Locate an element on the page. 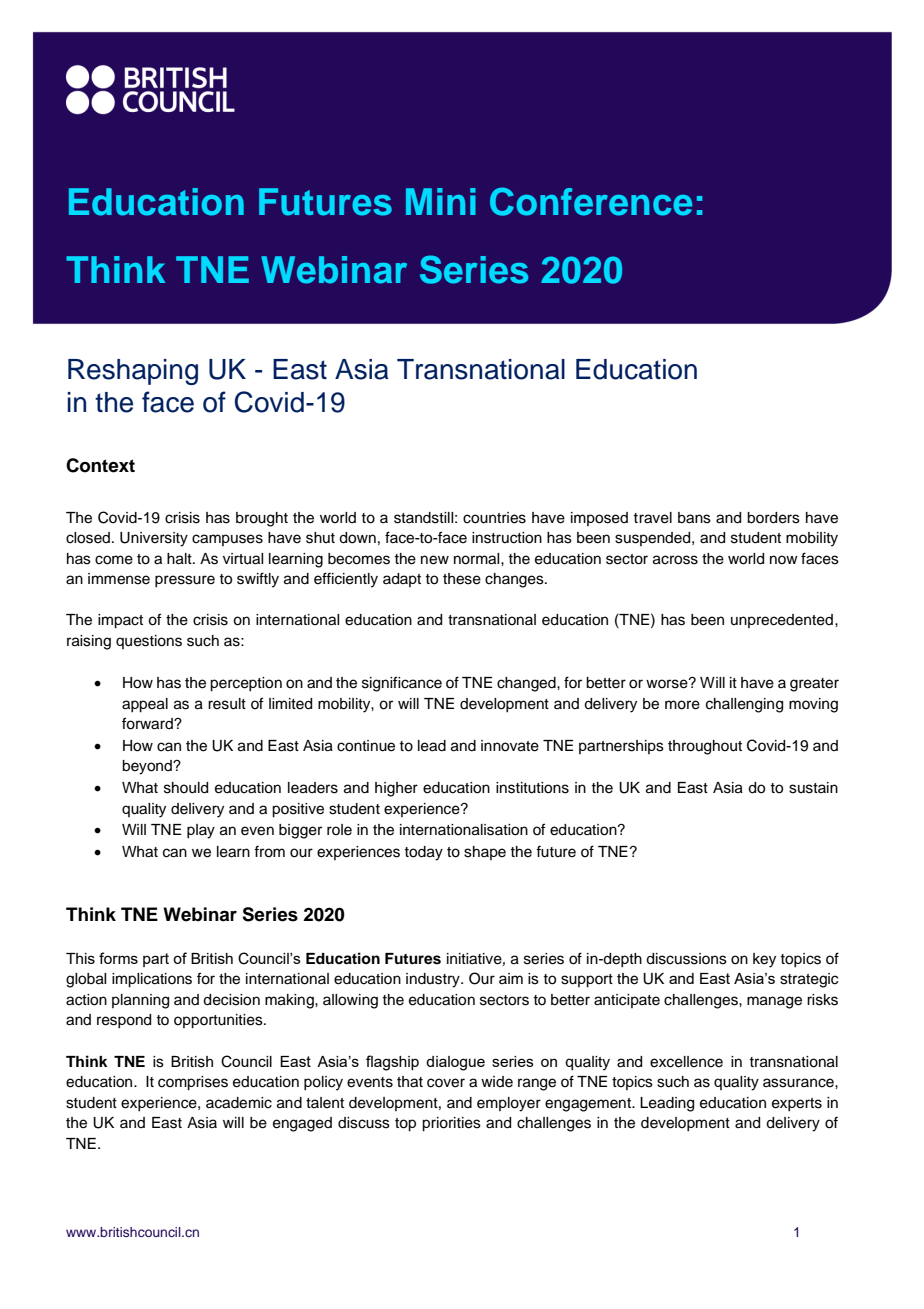  Mini is located at coordinates (441, 201).
